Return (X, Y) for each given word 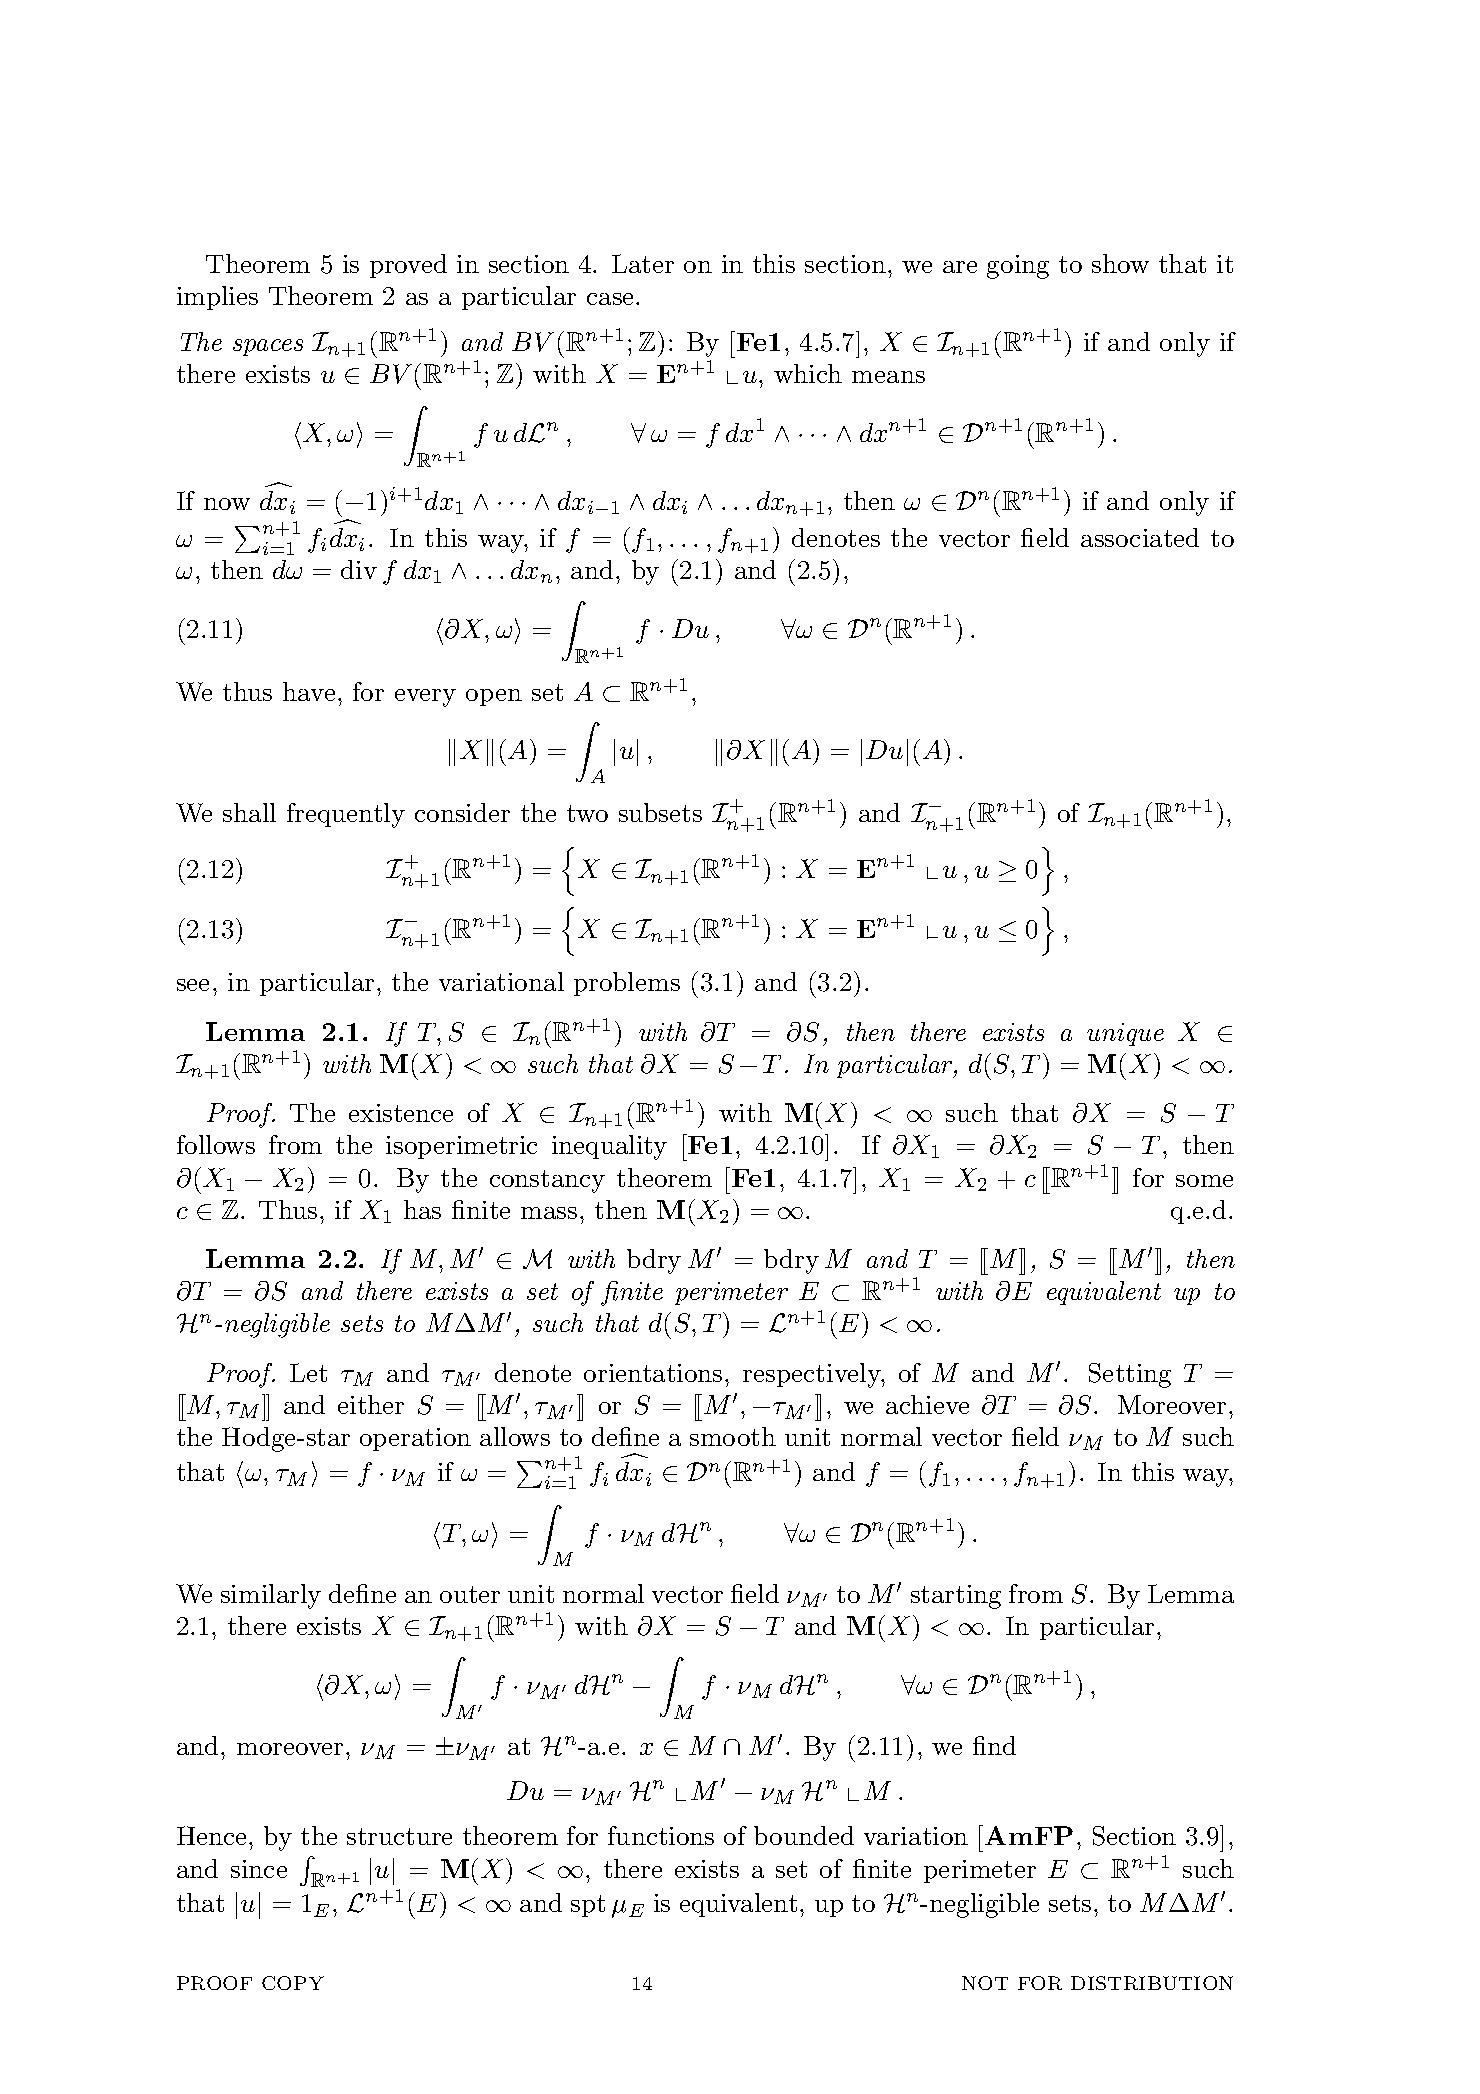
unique (1125, 1034)
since (259, 1869)
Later (643, 263)
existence (401, 1113)
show (1120, 263)
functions (661, 1835)
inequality (609, 1147)
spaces (268, 347)
